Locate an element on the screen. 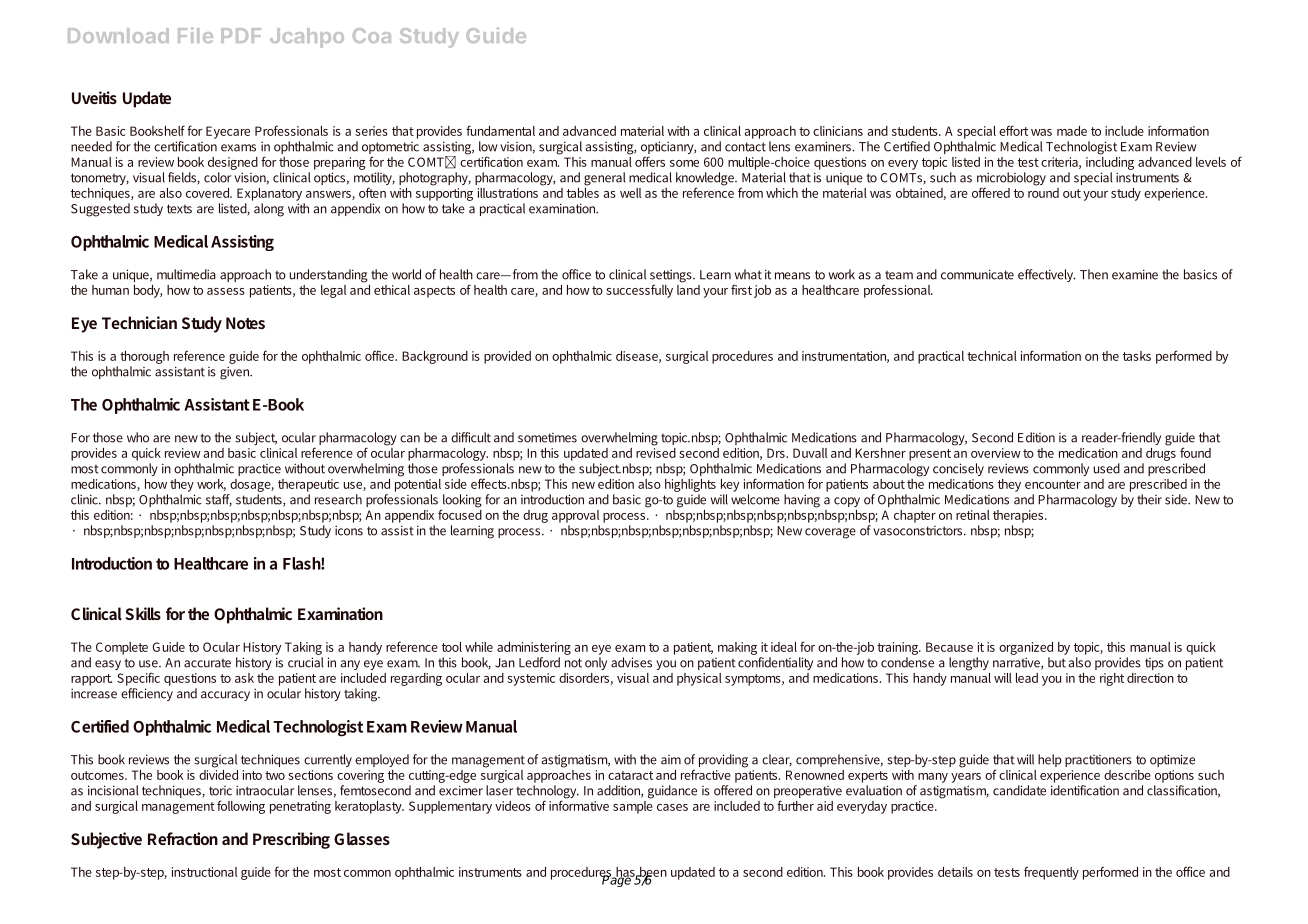 The image size is (1308, 924). Refraction is located at coordinates (183, 838).
